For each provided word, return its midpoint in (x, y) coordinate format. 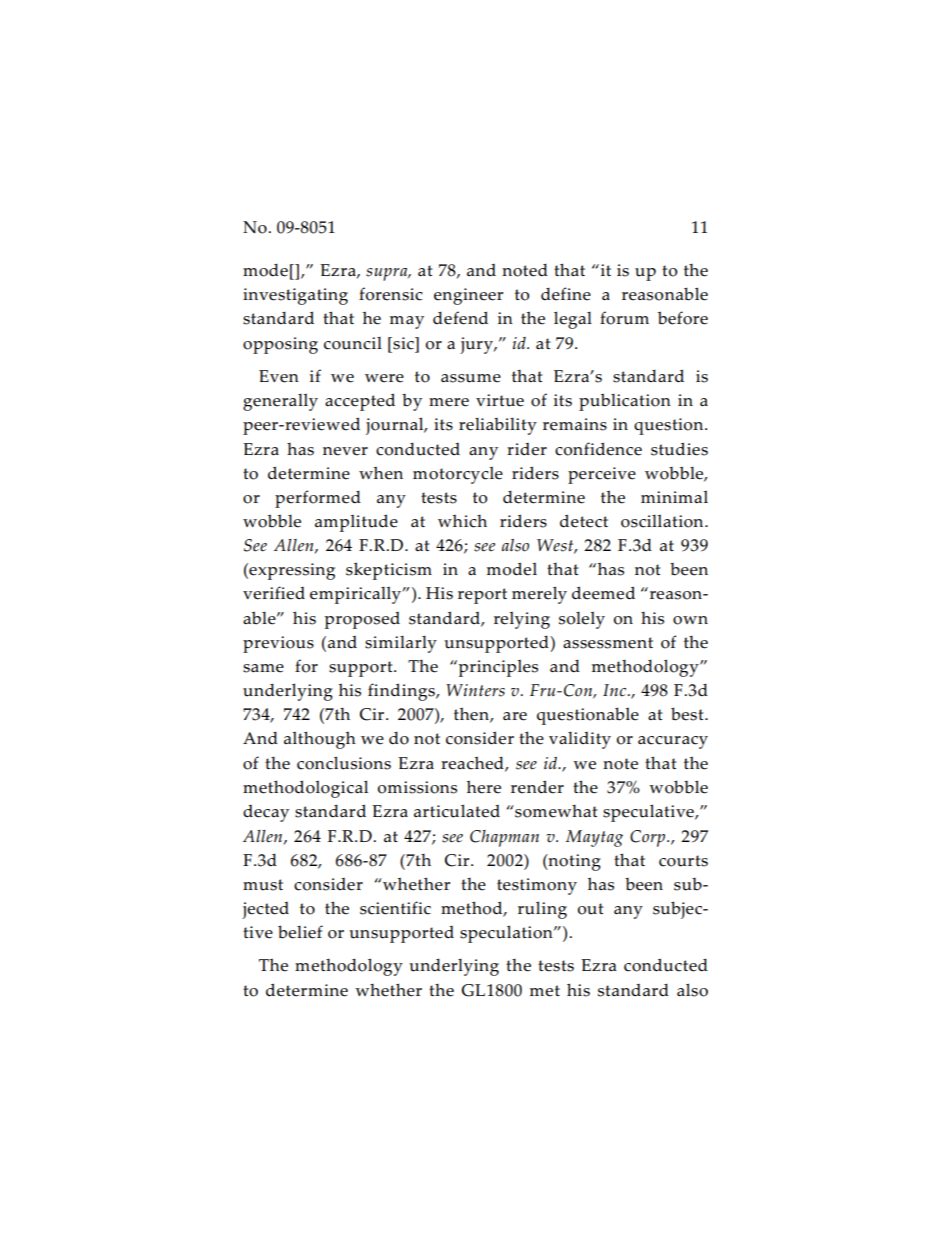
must (263, 885)
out (590, 909)
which (462, 521)
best (688, 714)
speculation (507, 934)
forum (624, 318)
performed (318, 499)
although (320, 740)
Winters (475, 690)
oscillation (663, 521)
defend (460, 318)
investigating (295, 296)
